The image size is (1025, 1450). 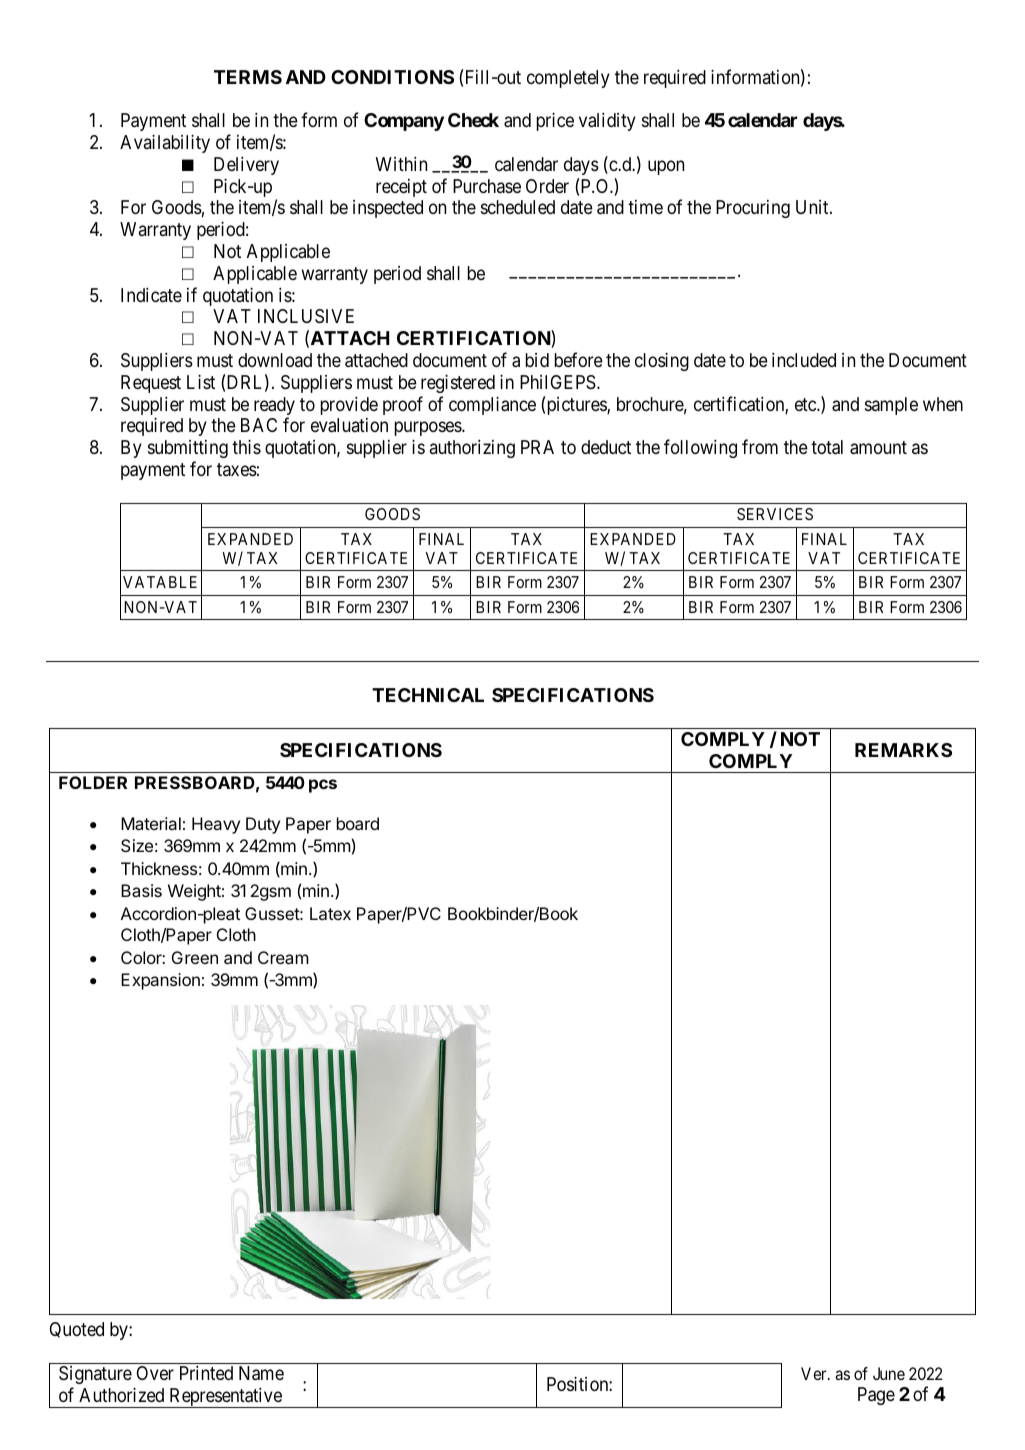 What do you see at coordinates (188, 449) in the document?
I see `submitting` at bounding box center [188, 449].
